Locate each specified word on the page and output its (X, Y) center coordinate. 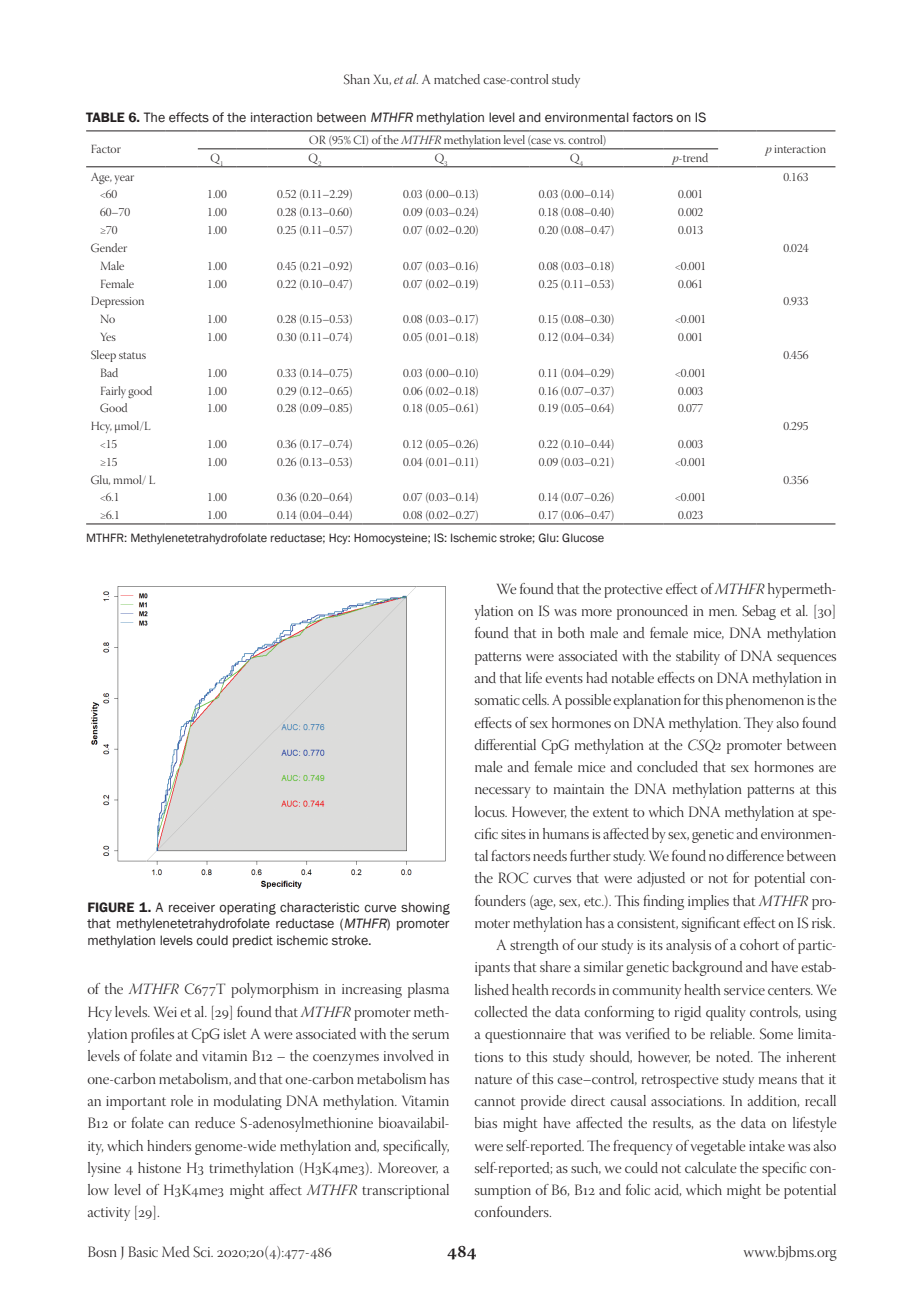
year (124, 179)
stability (698, 657)
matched (457, 79)
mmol (128, 480)
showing (425, 908)
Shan (357, 79)
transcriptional (405, 1191)
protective (633, 591)
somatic (497, 700)
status (132, 355)
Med (175, 1251)
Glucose (583, 537)
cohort (759, 944)
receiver (192, 907)
